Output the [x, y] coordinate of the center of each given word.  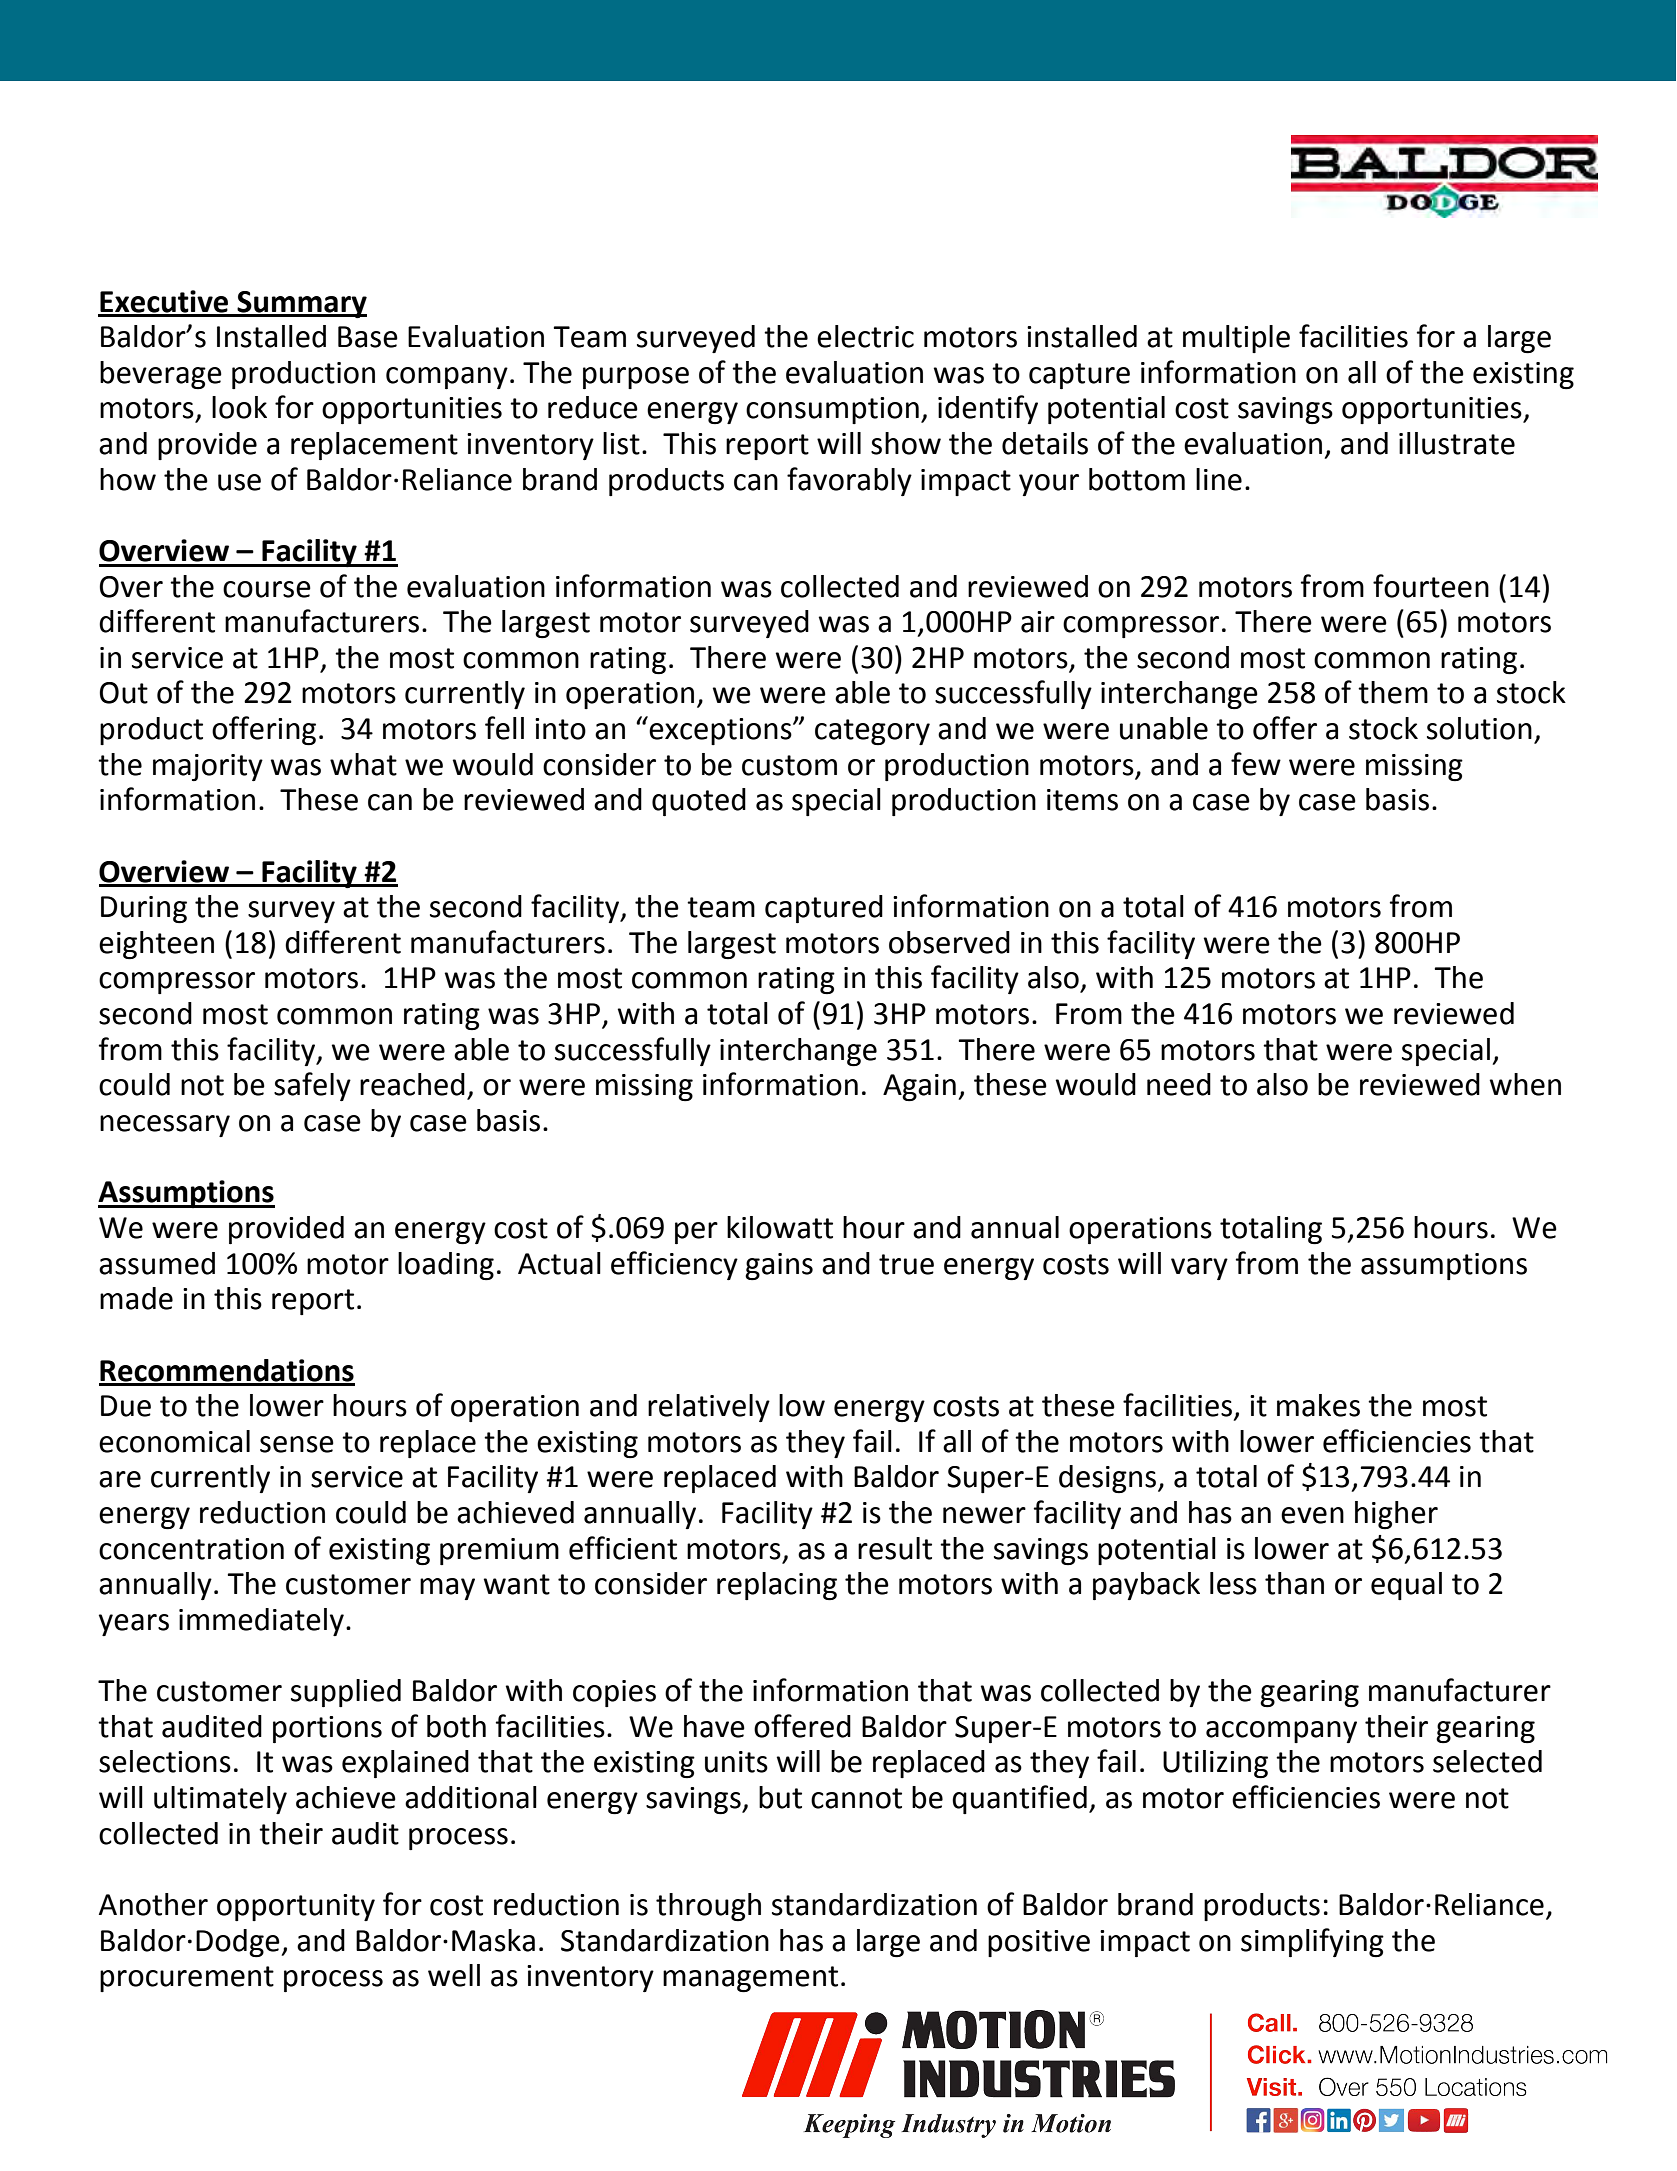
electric [865, 336]
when [1525, 1084]
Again [919, 1087]
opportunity [296, 1907]
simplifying [1312, 1942]
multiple [1236, 339]
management [750, 1979]
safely [312, 1086]
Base [368, 337]
